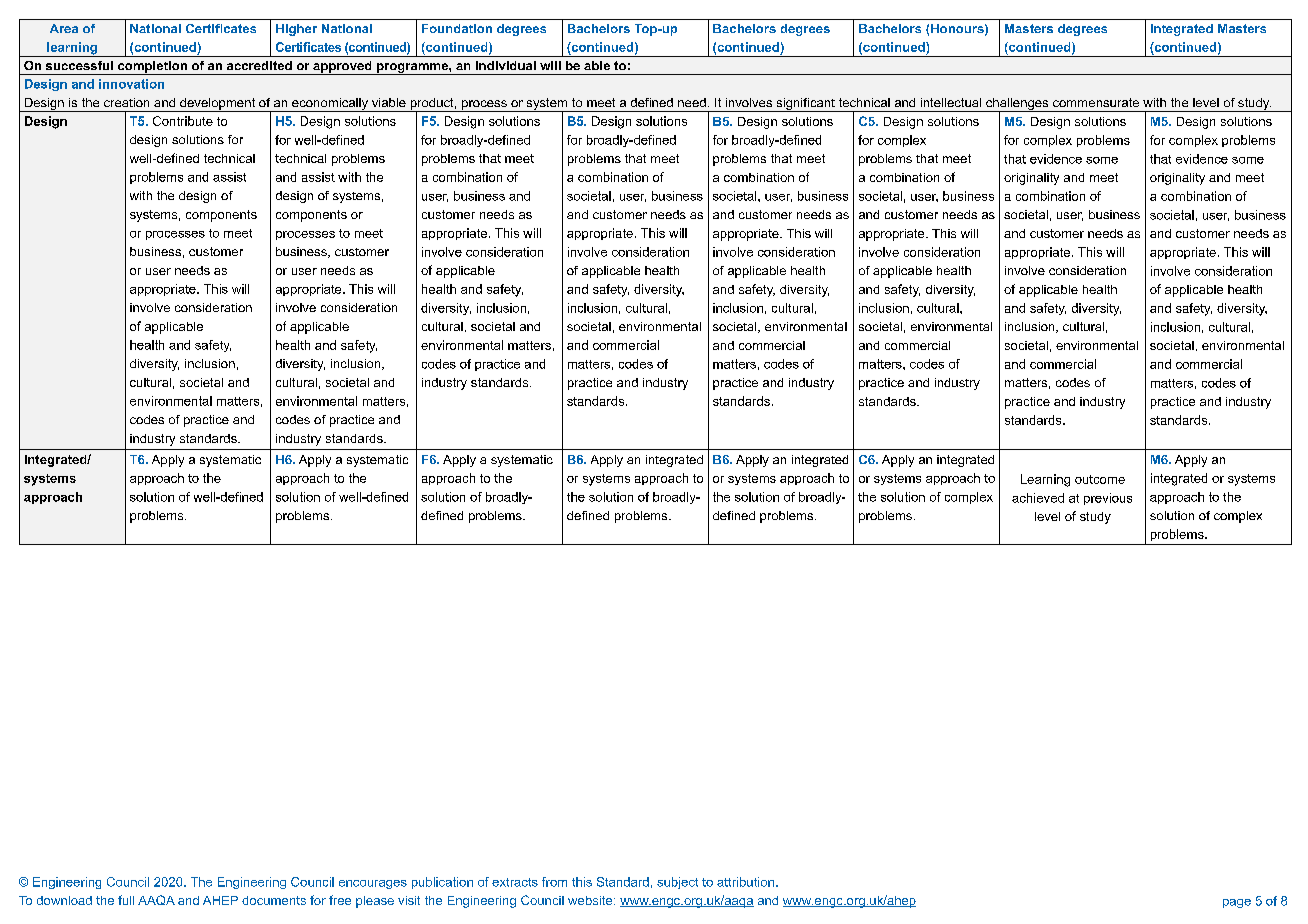 The height and width of the page is (924, 1308). I want to click on outcome, so click(1100, 479).
